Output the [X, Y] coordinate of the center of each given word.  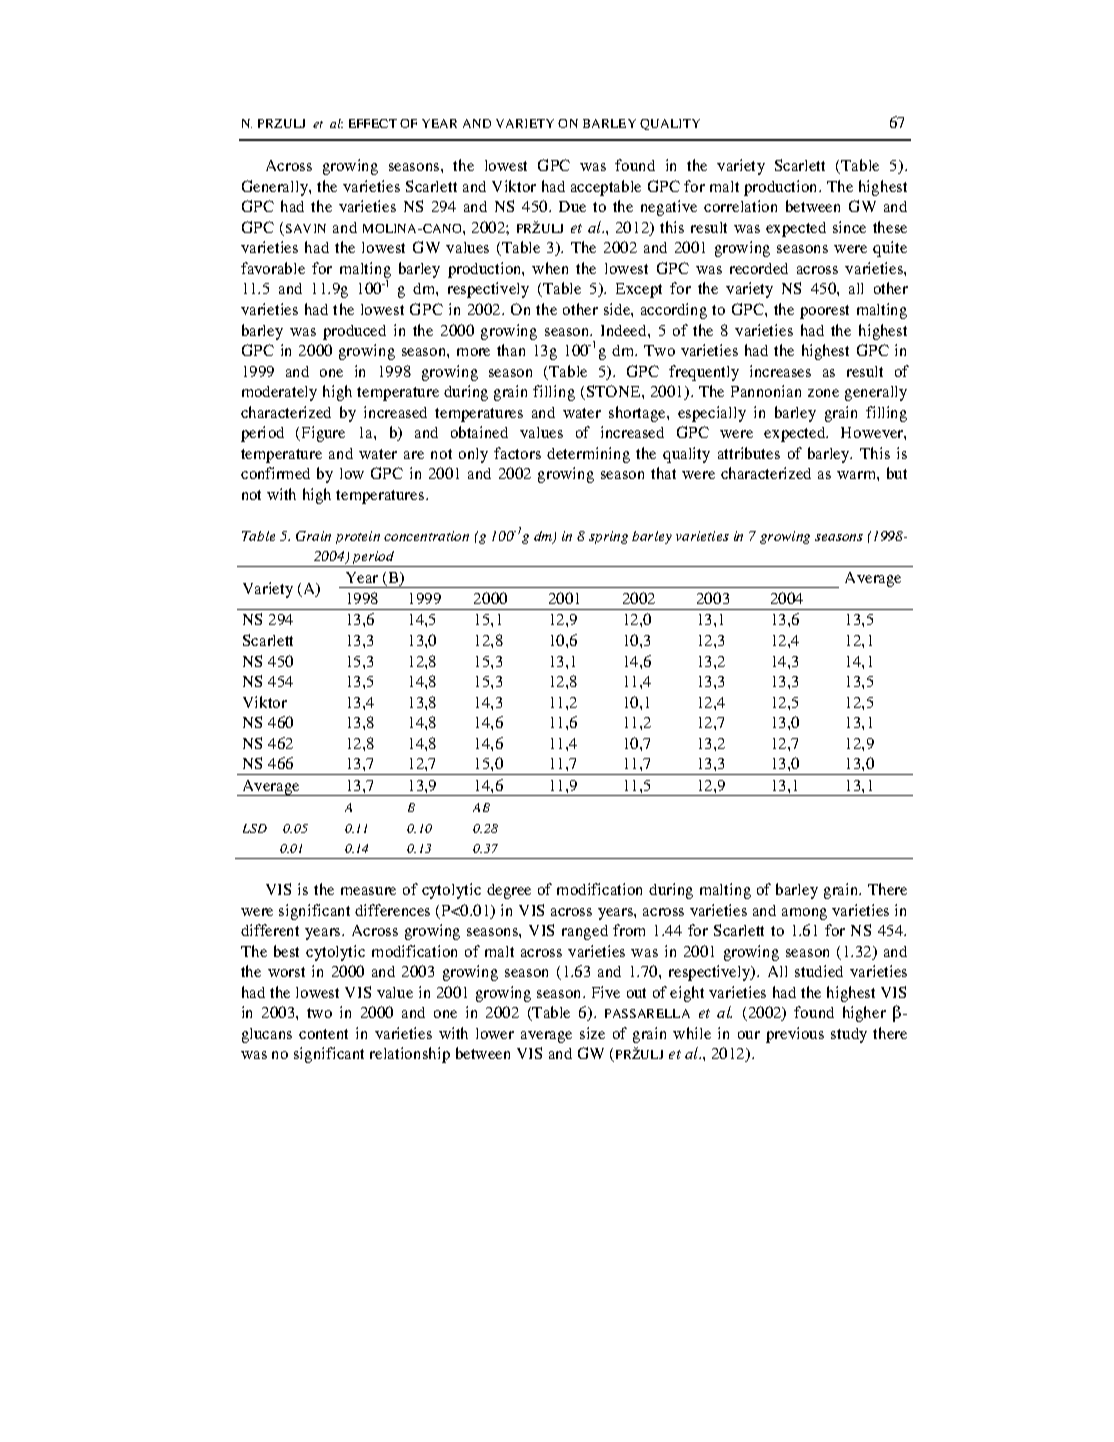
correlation [740, 206]
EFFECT [373, 123]
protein [358, 537]
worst [286, 972]
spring [608, 537]
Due [572, 206]
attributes [749, 453]
